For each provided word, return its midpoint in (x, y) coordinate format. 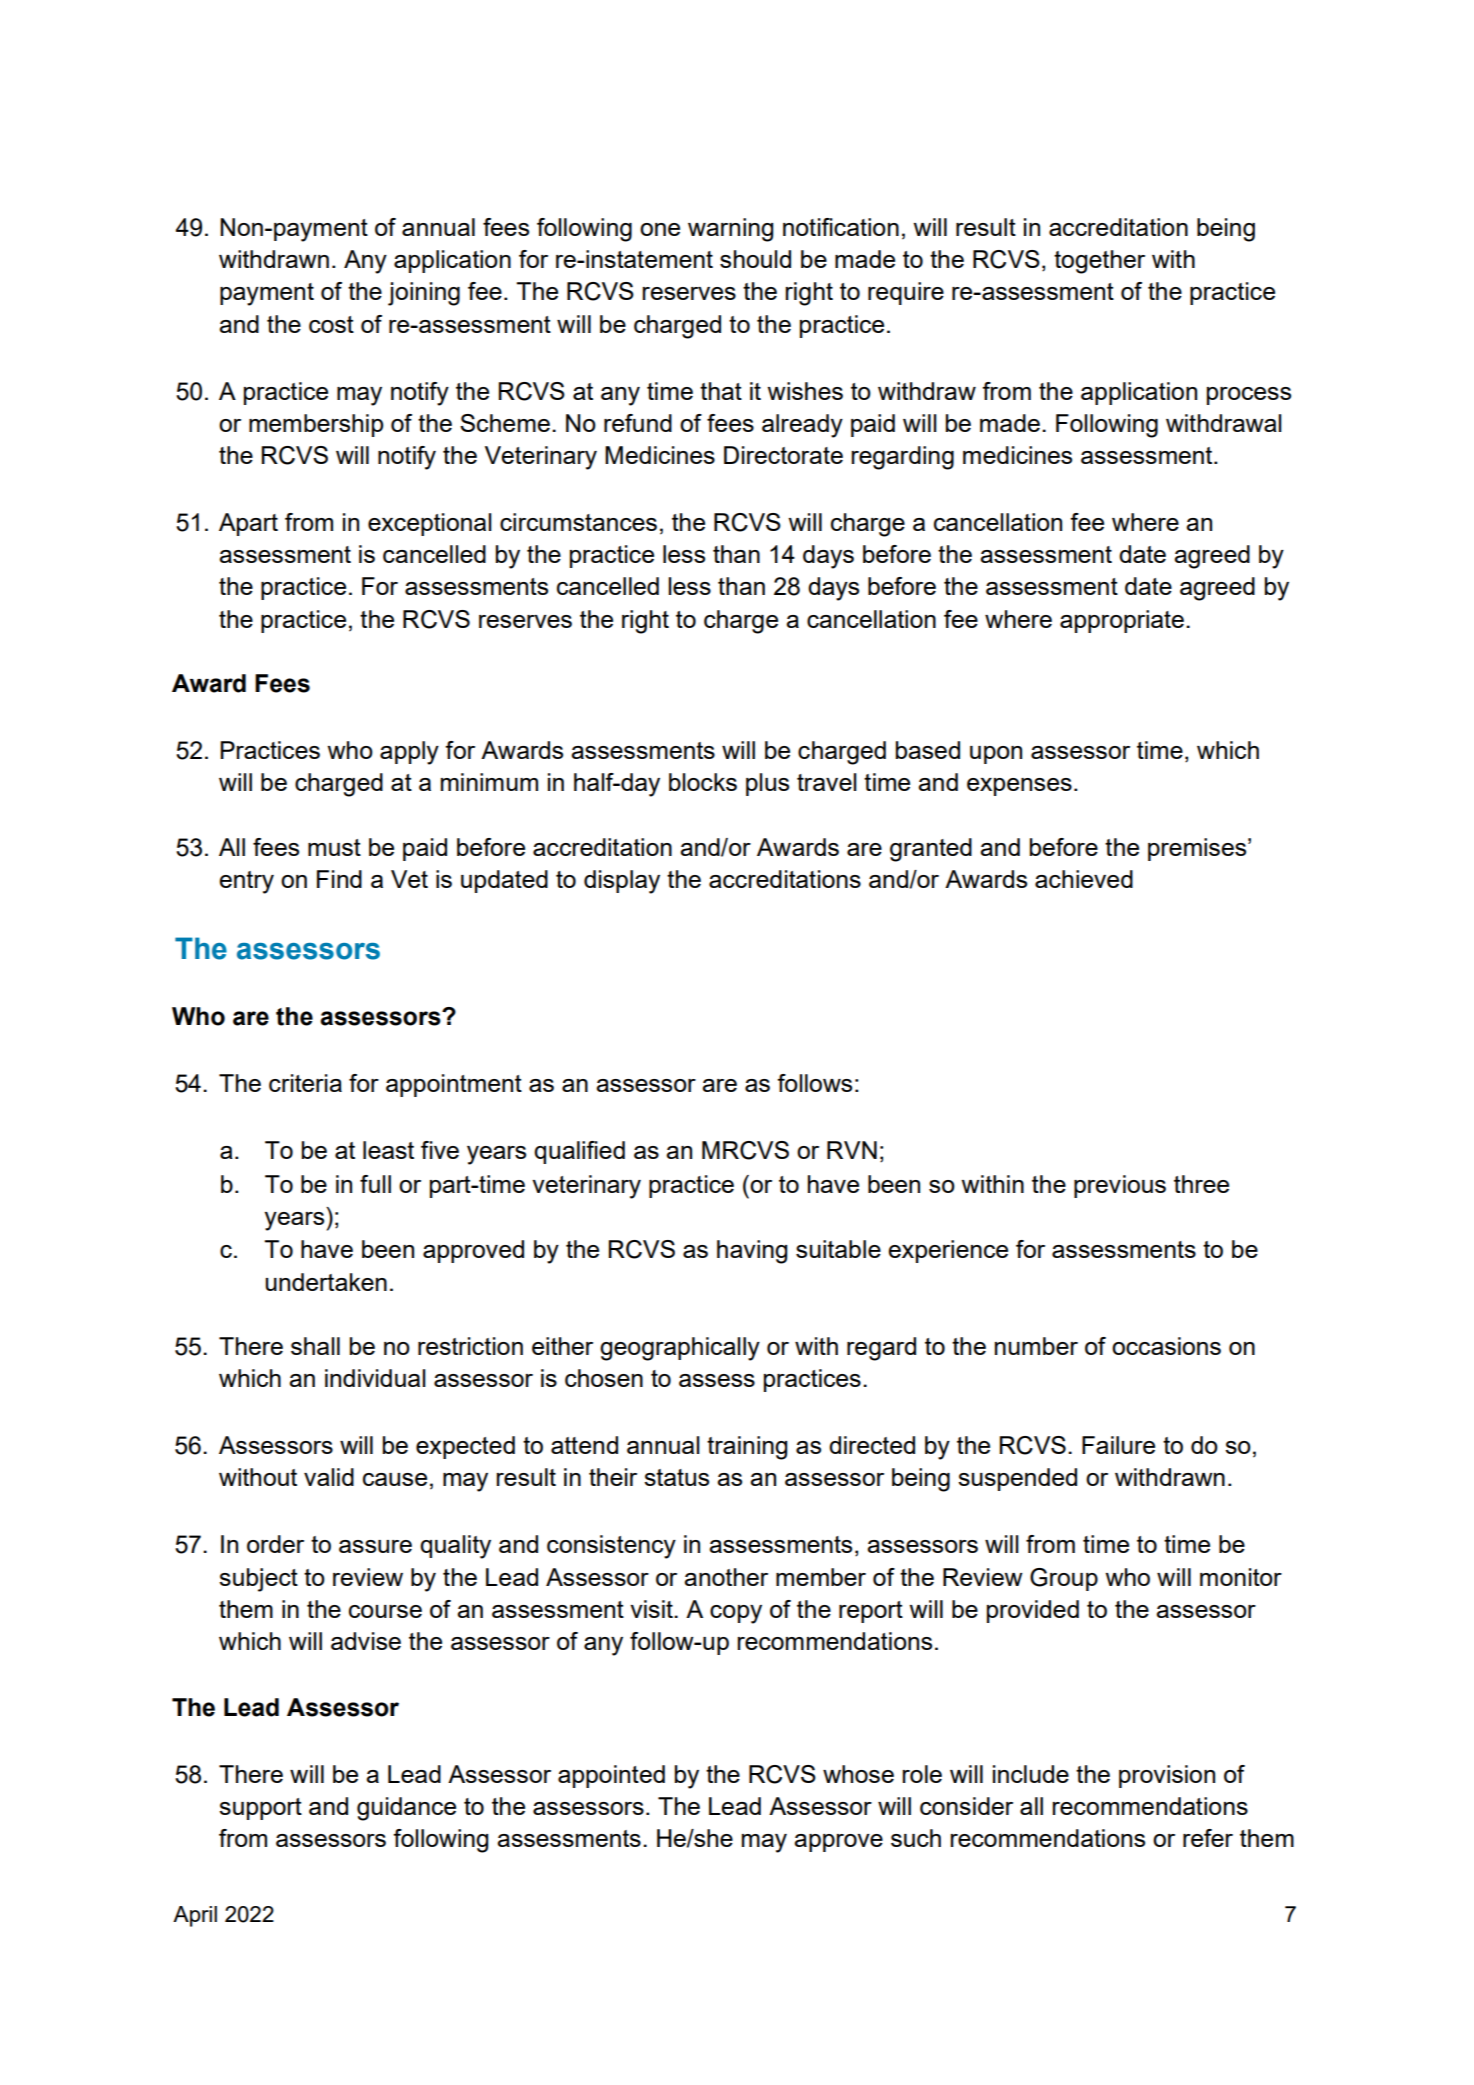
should (755, 259)
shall (315, 1346)
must (334, 847)
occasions (1166, 1346)
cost (331, 324)
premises (1198, 849)
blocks (703, 782)
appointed (611, 1776)
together (1099, 262)
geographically (680, 1349)
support (260, 1809)
